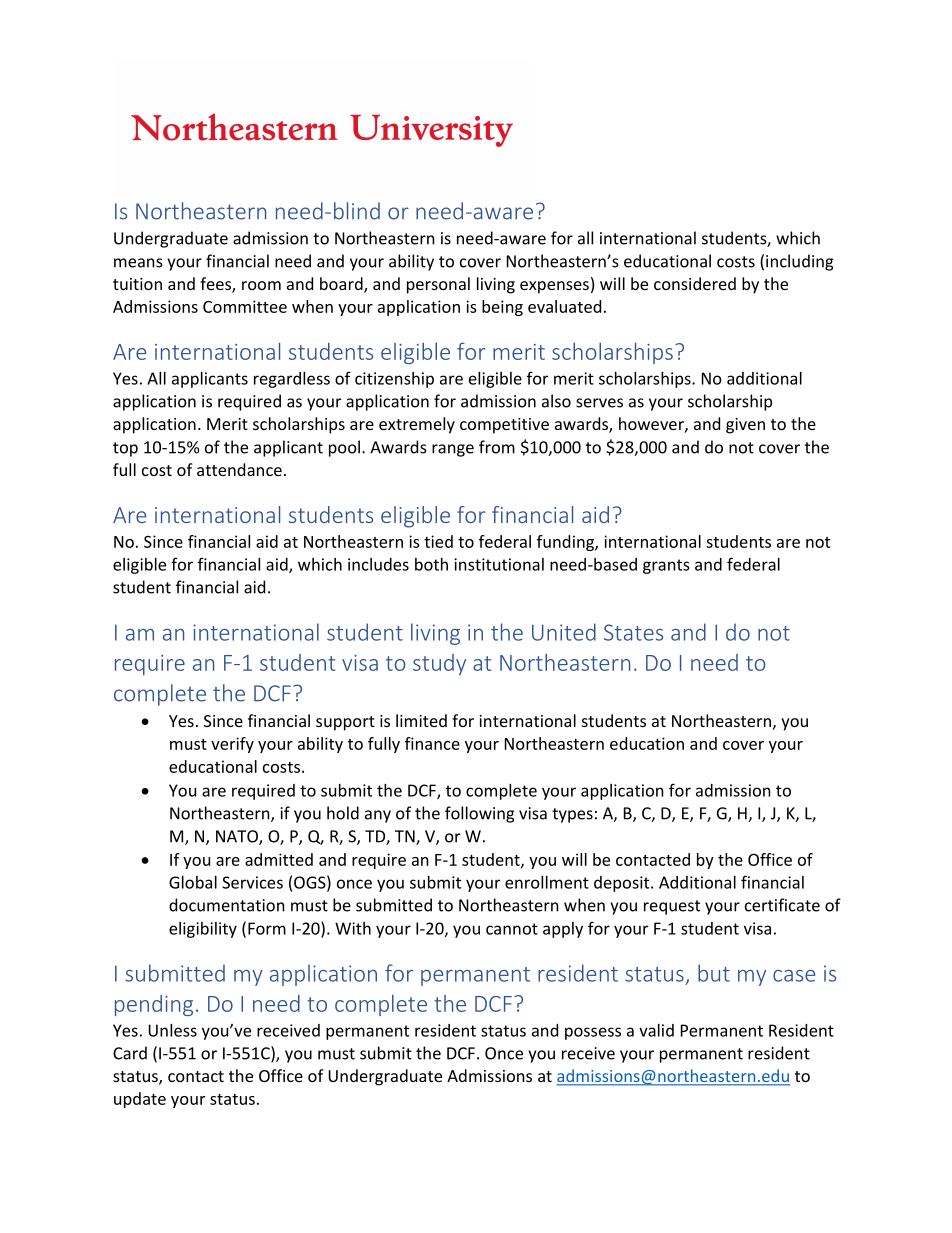 Image resolution: width=952 pixels, height=1233 pixels. I want to click on enrollment, so click(547, 882).
